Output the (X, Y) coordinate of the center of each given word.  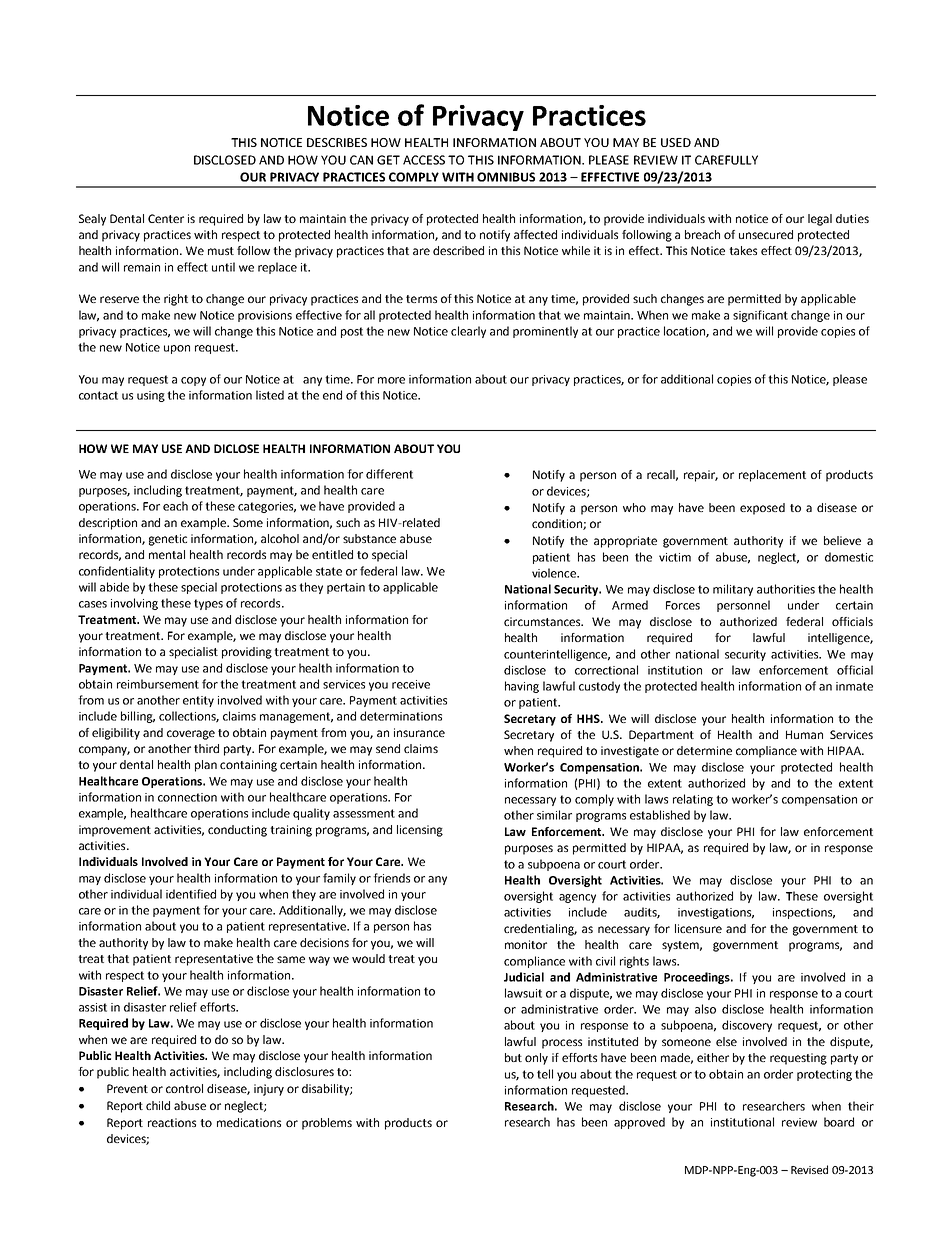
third (206, 748)
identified (191, 894)
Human (804, 734)
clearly (468, 332)
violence (555, 573)
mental (167, 554)
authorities (786, 589)
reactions (172, 1122)
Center (166, 218)
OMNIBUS (506, 177)
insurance (419, 732)
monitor (526, 944)
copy (193, 381)
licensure (698, 928)
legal (820, 220)
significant (760, 316)
